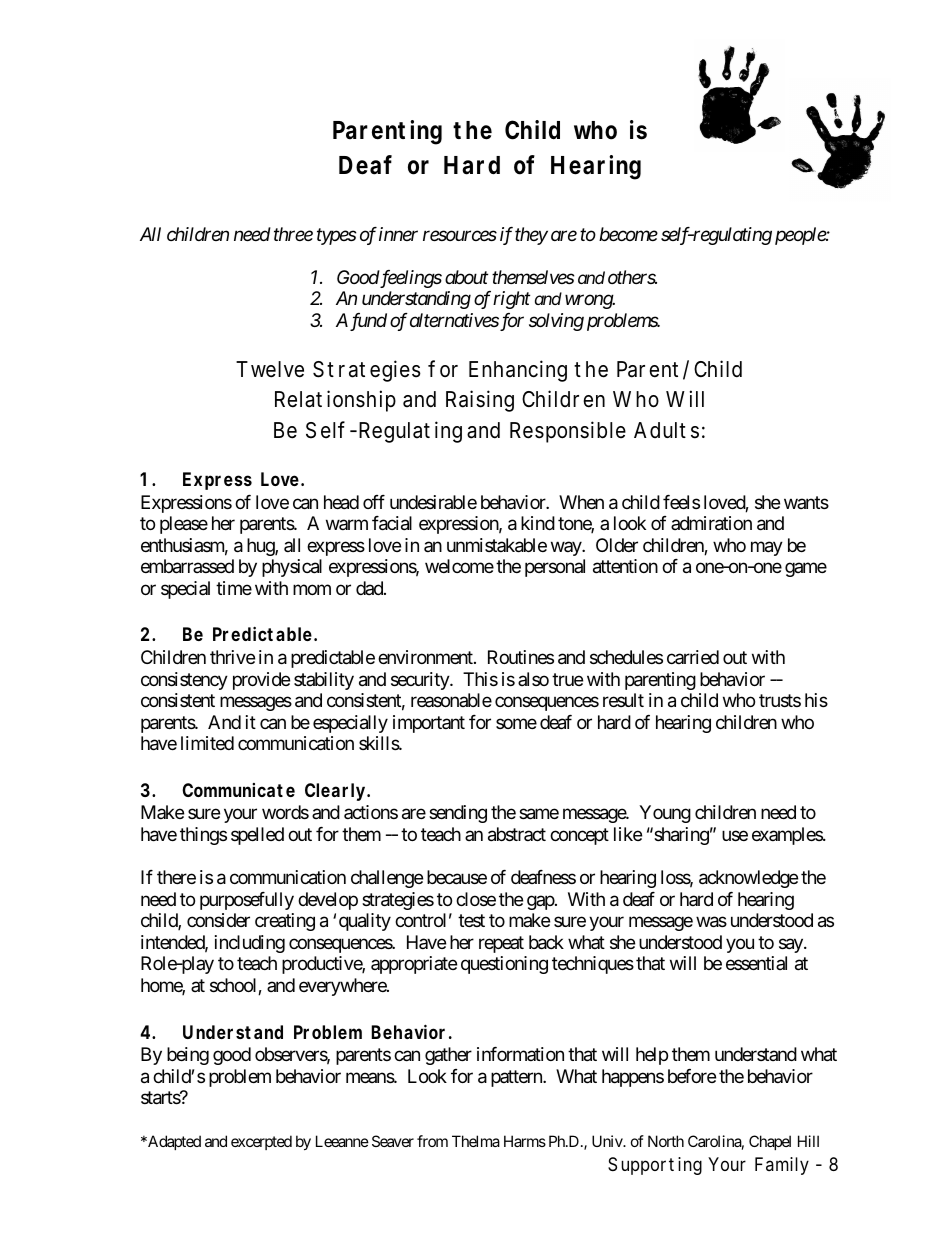 The height and width of the screenshot is (1233, 952). Describe the element at coordinates (693, 657) in the screenshot. I see `carried` at that location.
